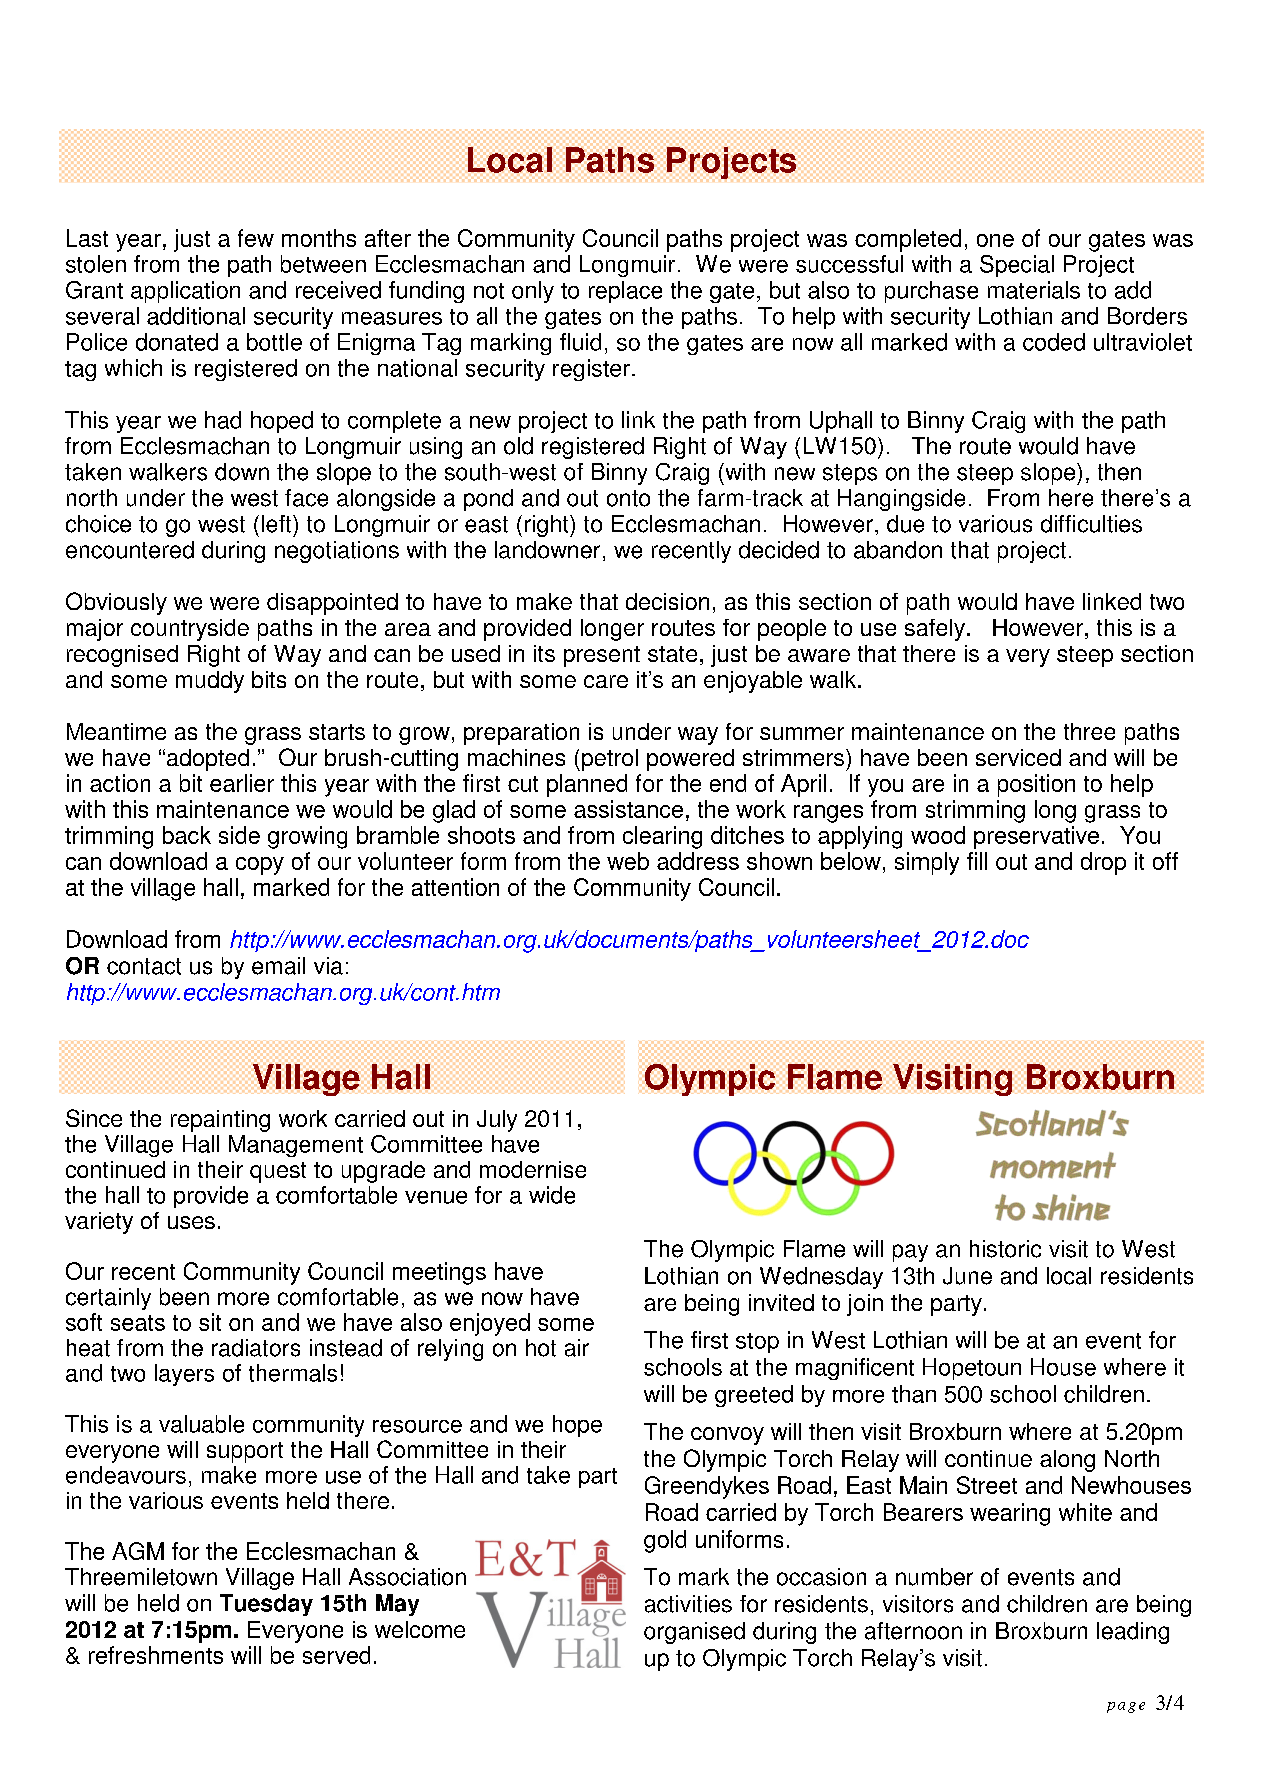  I want to click on decision, so click(667, 601).
